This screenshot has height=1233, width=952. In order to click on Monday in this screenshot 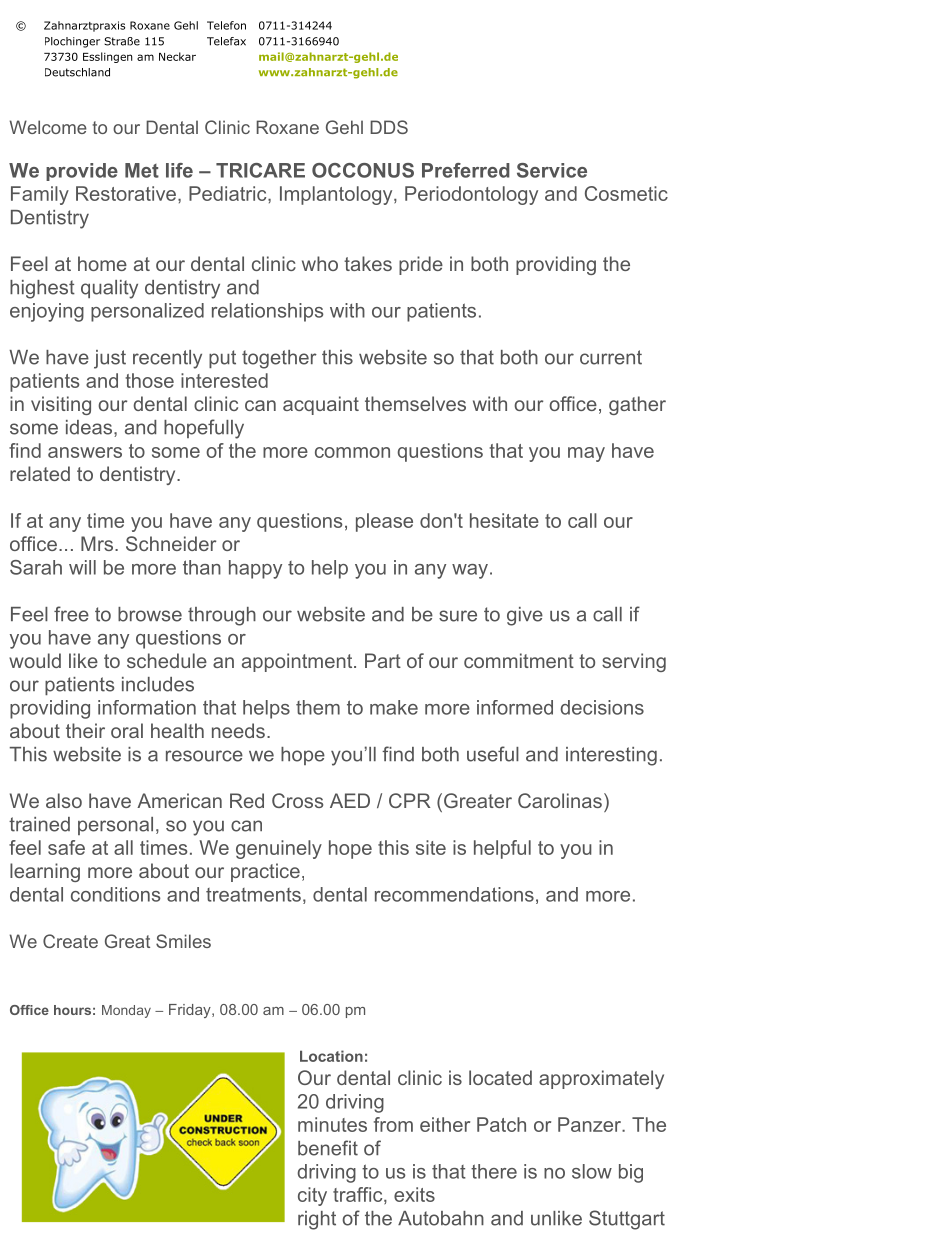, I will do `click(126, 1011)`.
